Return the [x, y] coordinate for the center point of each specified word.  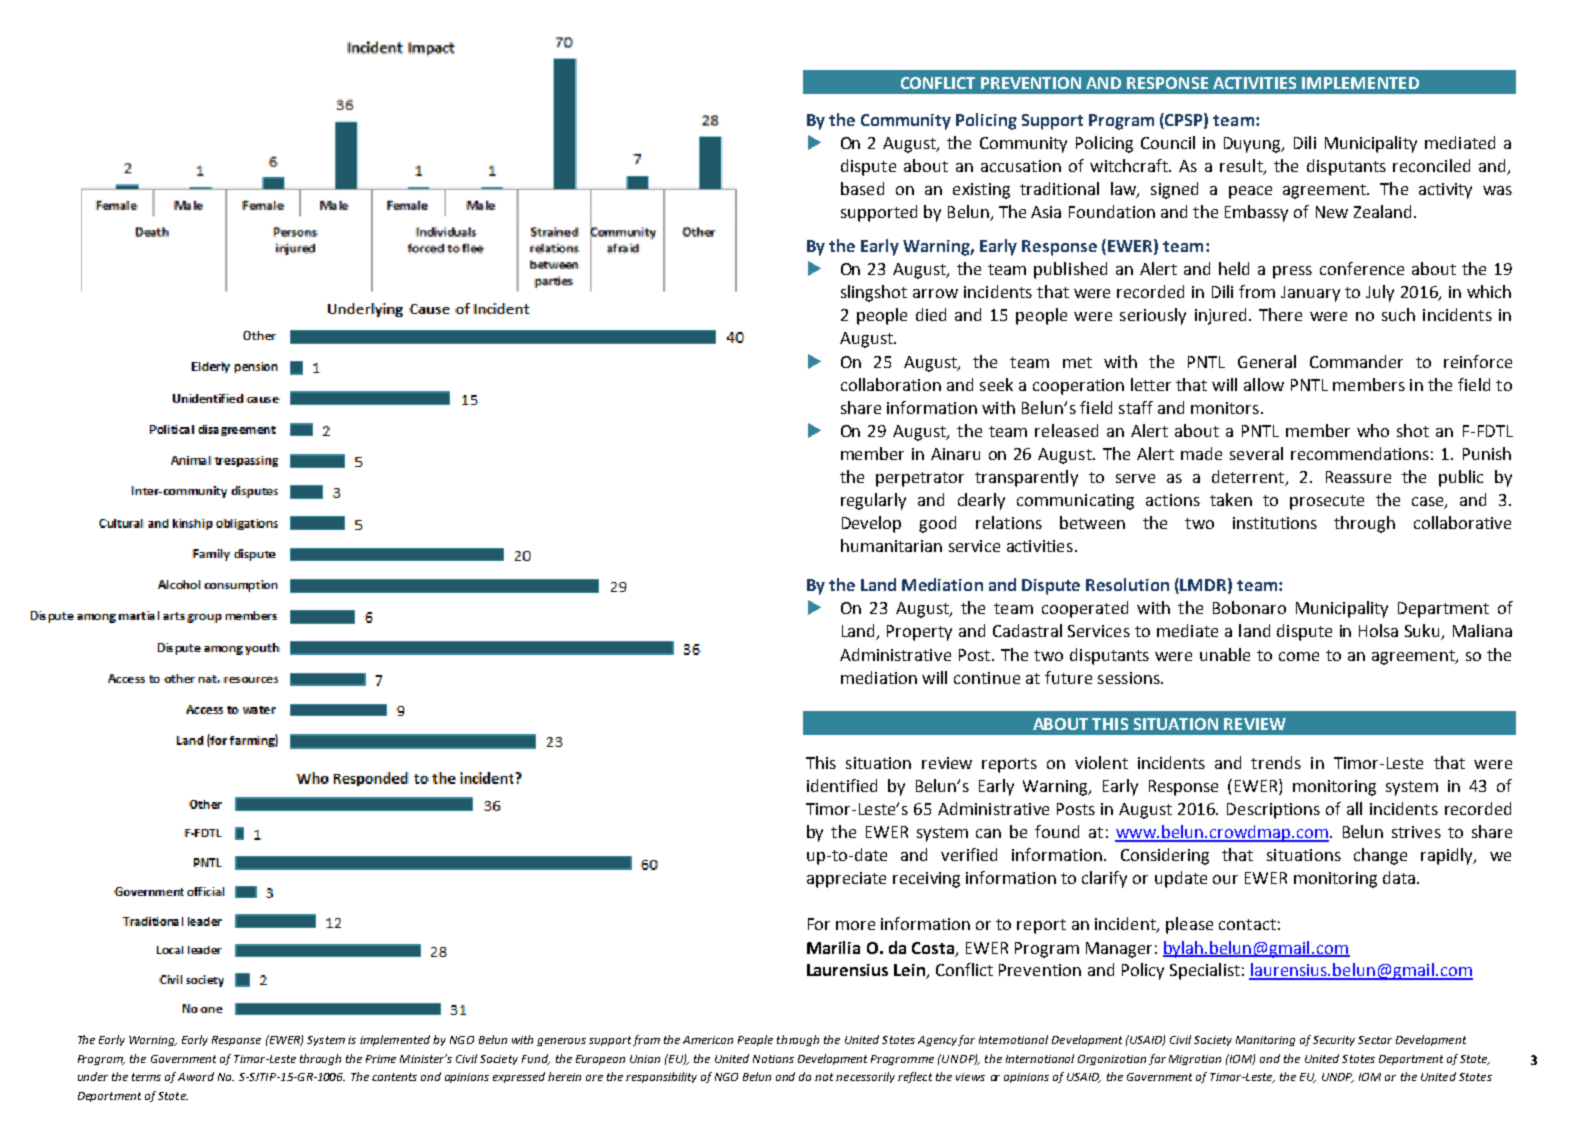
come [1299, 656]
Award [196, 1076]
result [1242, 166]
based [862, 188]
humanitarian [891, 545]
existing [981, 191]
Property [919, 633]
